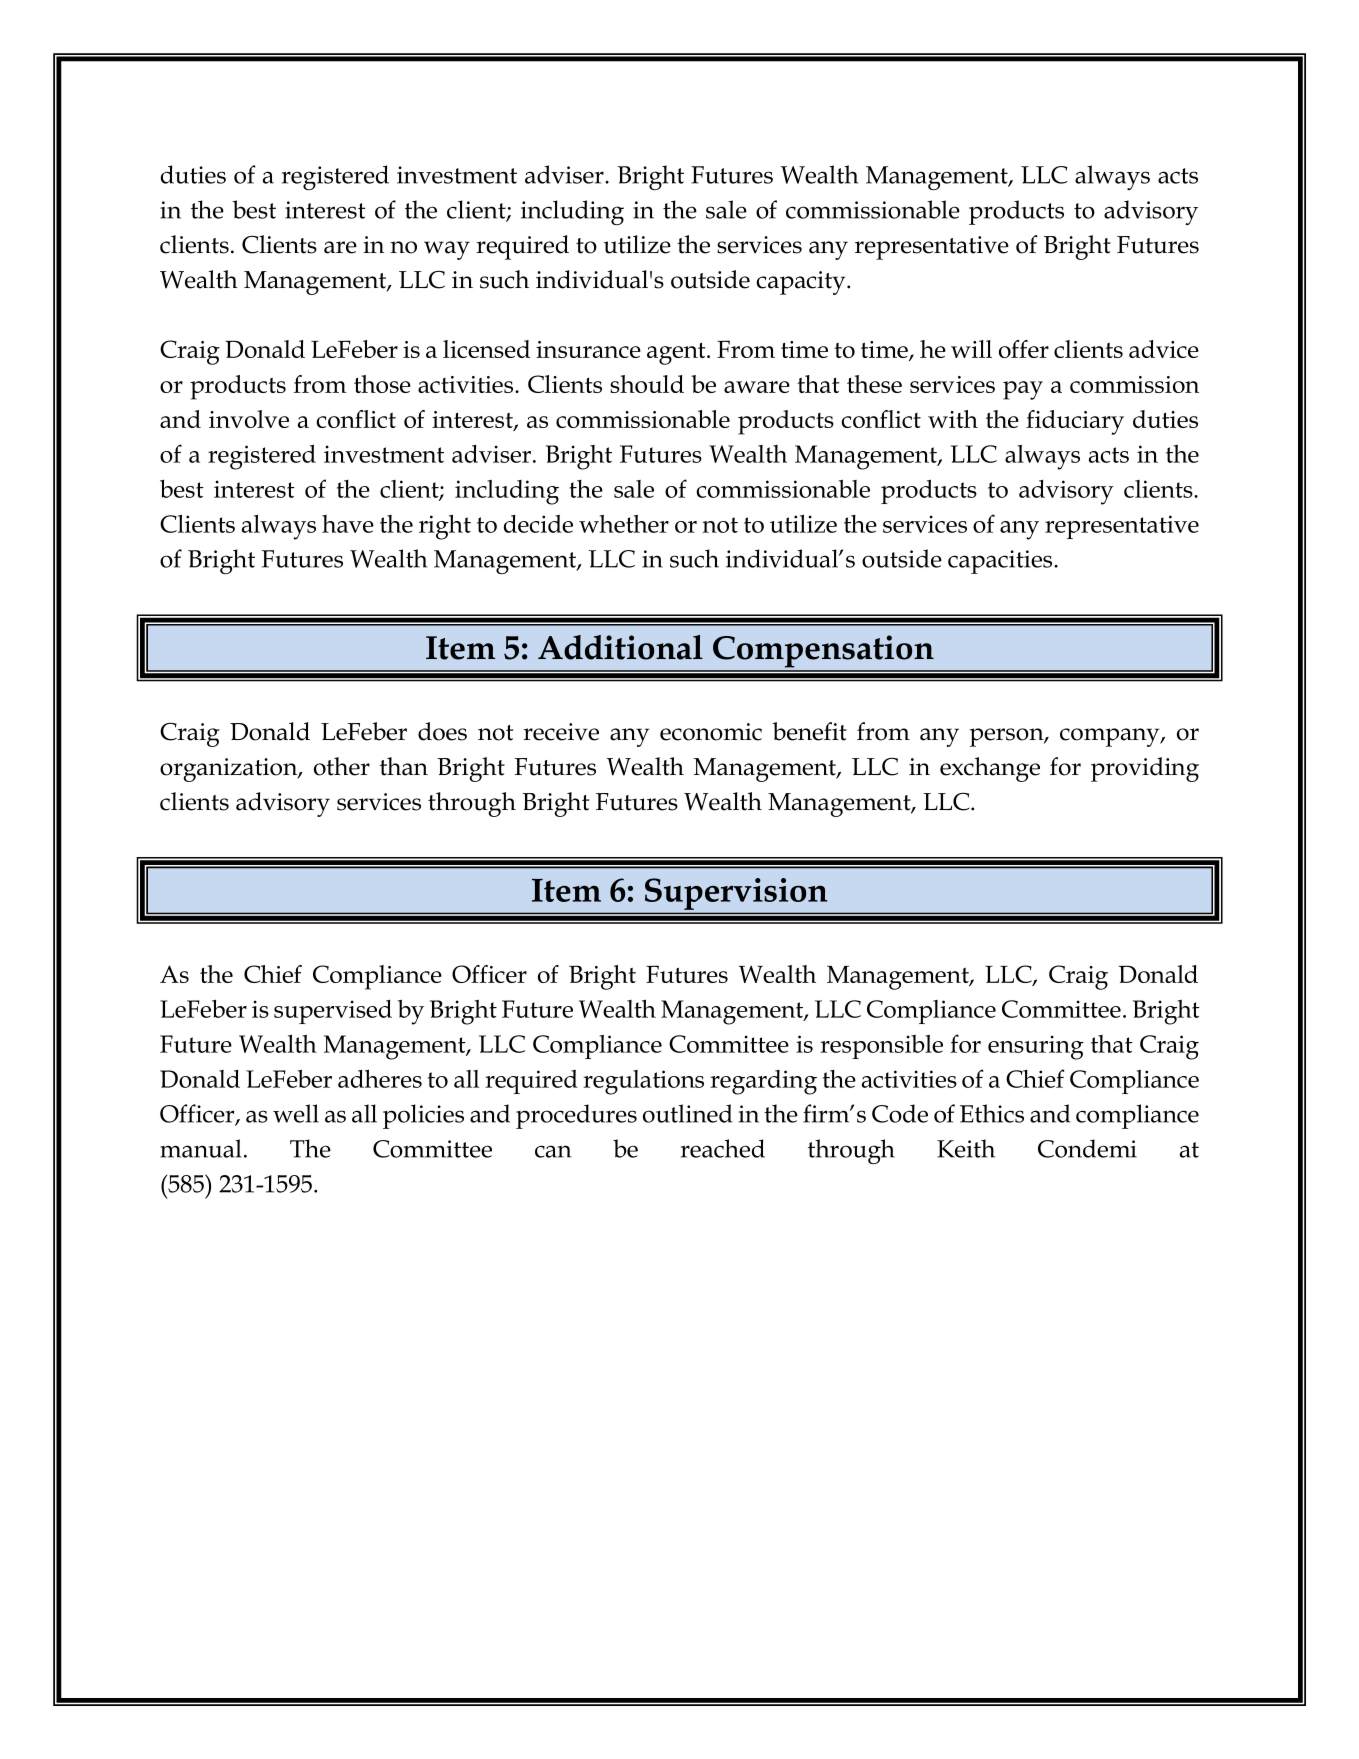 The height and width of the screenshot is (1759, 1359). Describe the element at coordinates (296, 1113) in the screenshot. I see `well` at that location.
